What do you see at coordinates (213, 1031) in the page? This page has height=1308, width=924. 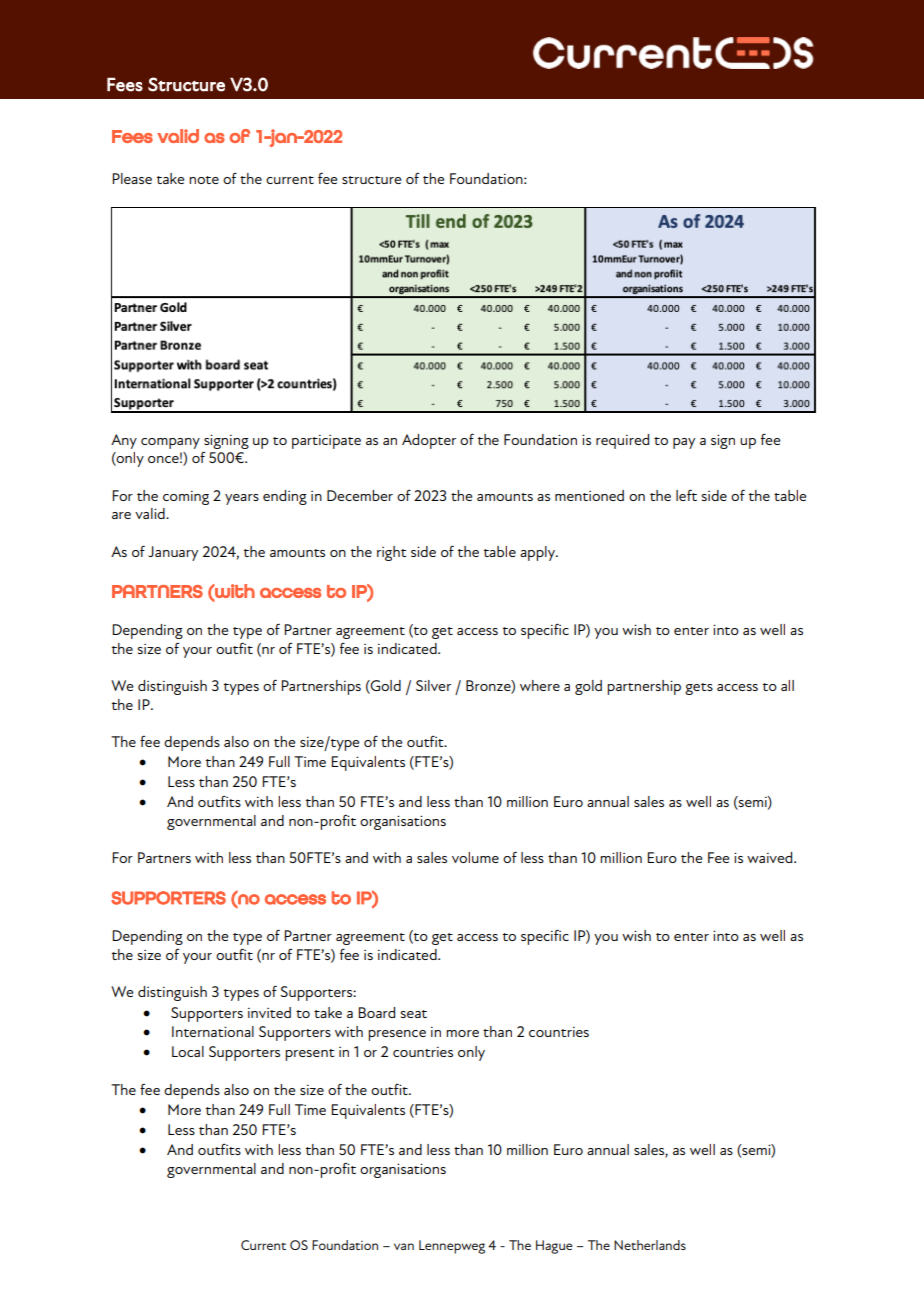 I see `International` at bounding box center [213, 1031].
